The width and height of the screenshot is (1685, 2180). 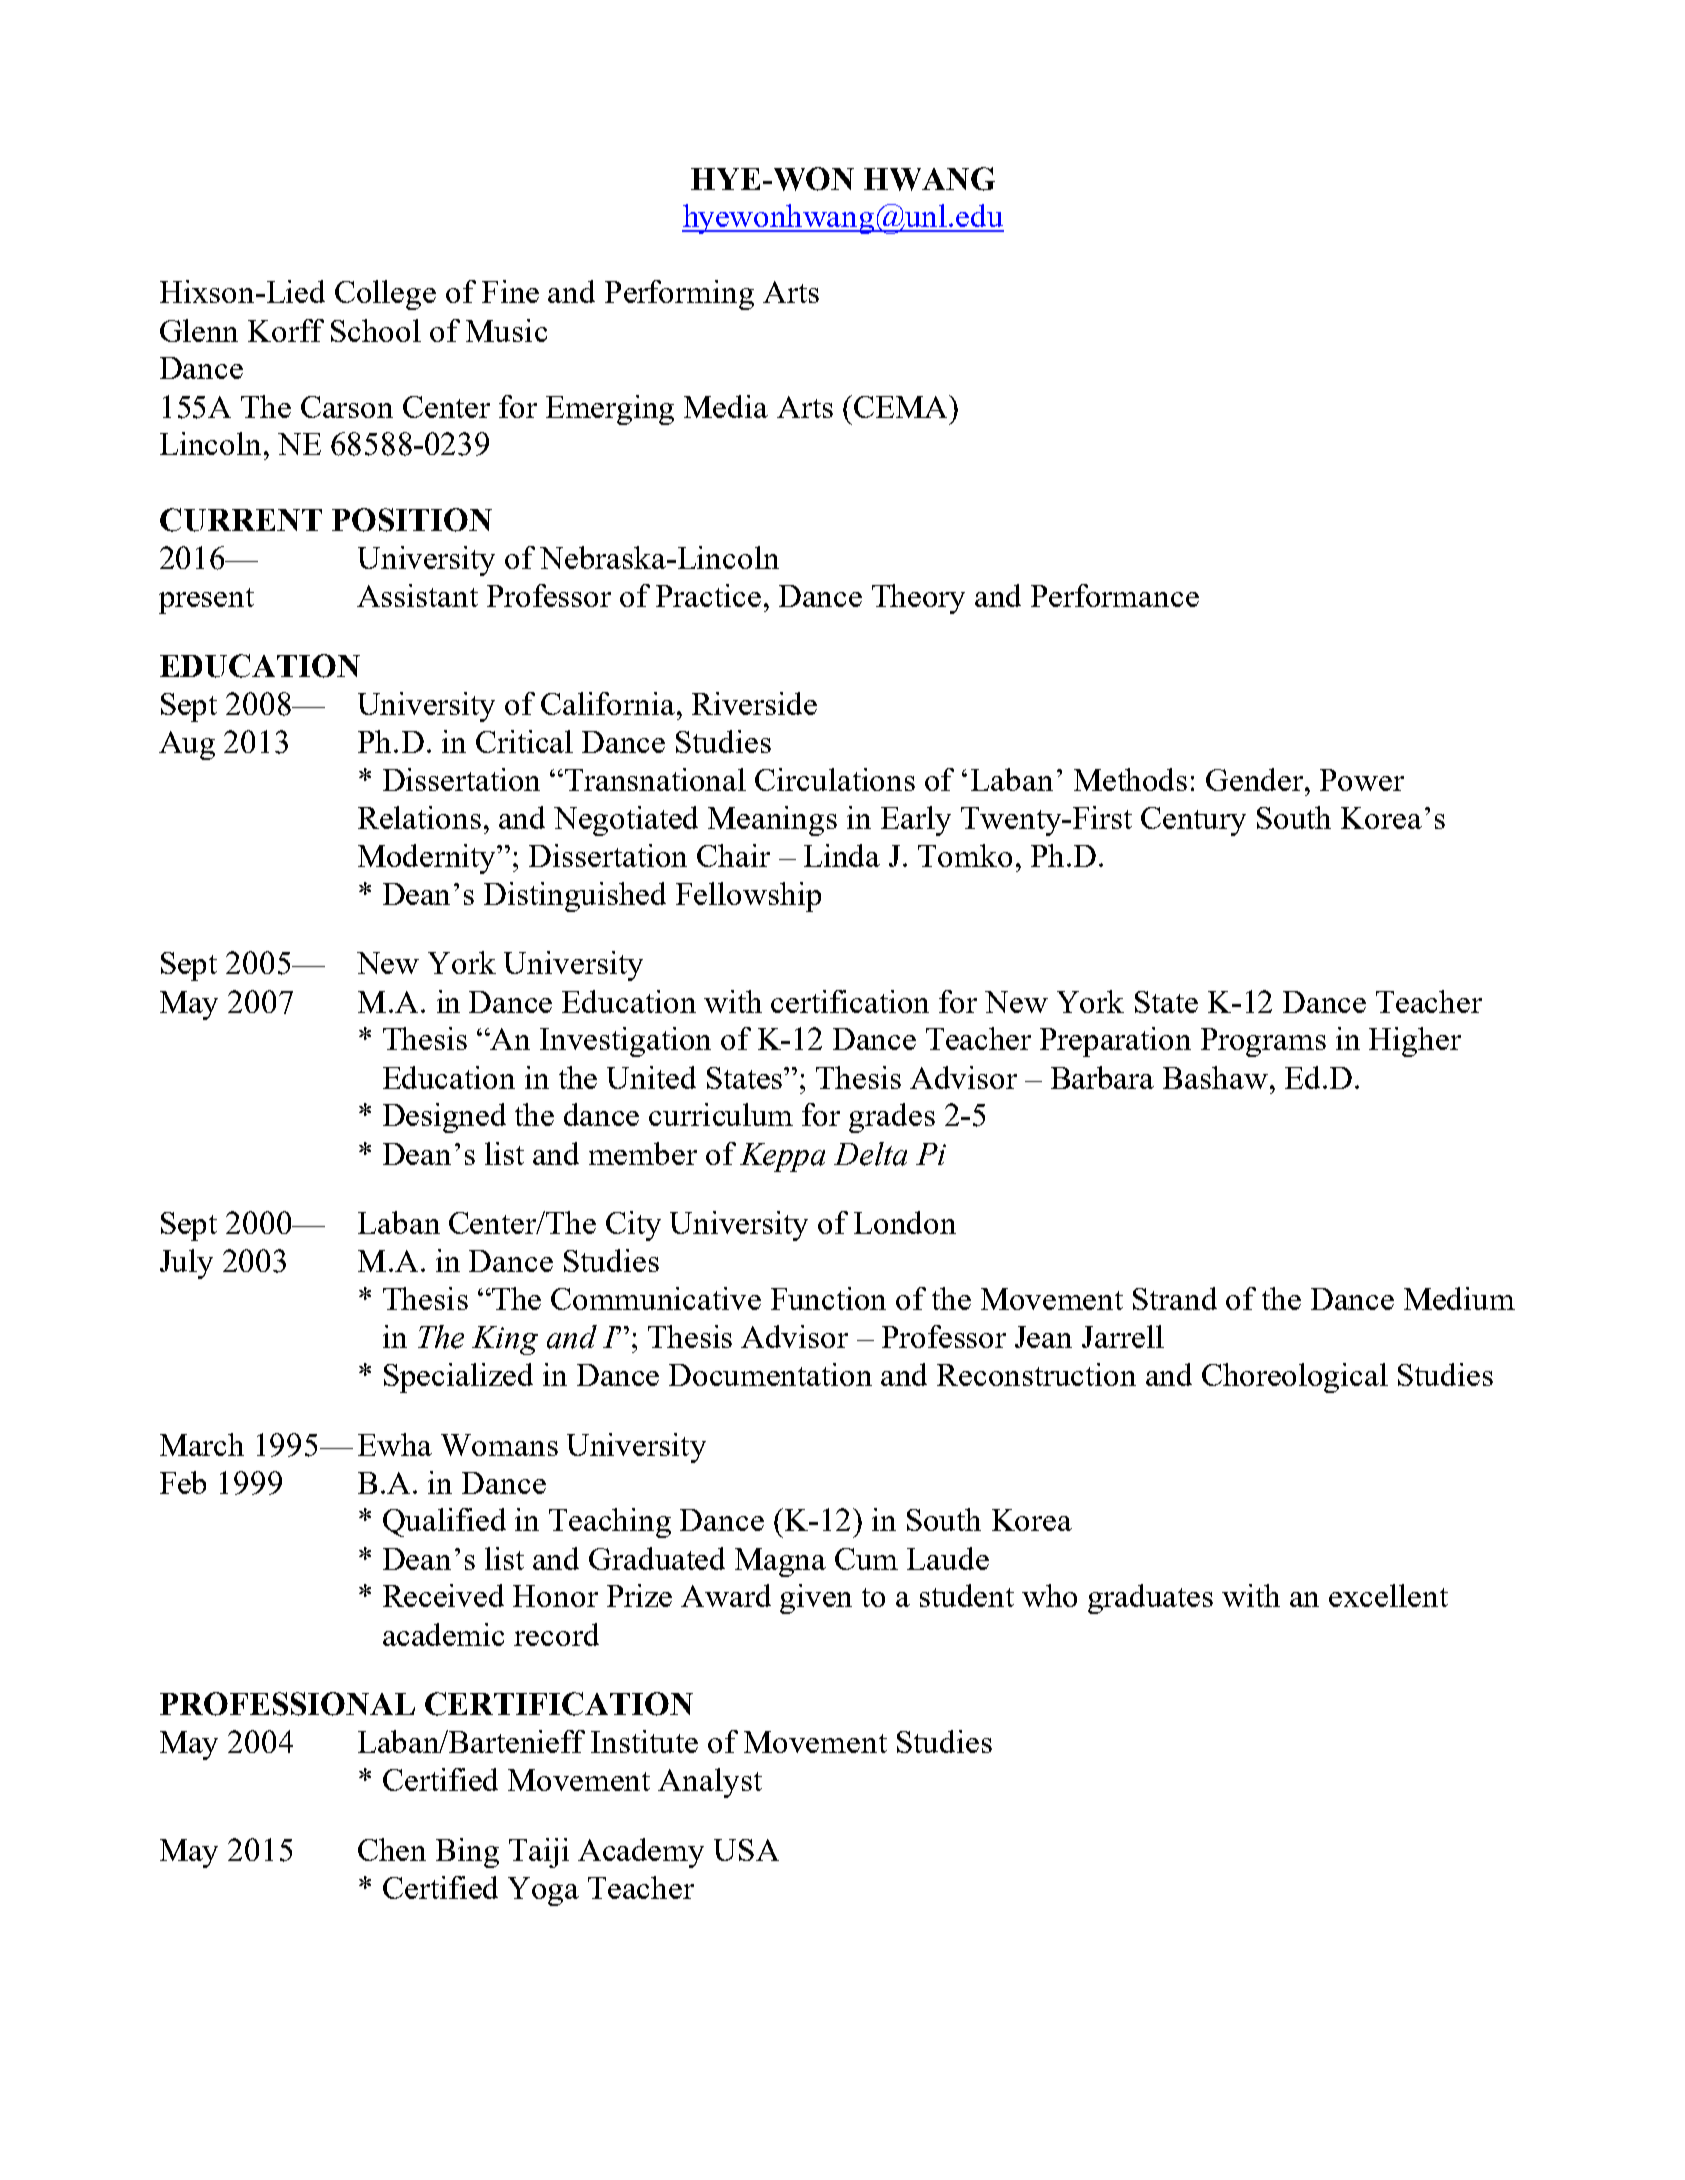 I want to click on Media, so click(x=726, y=406).
